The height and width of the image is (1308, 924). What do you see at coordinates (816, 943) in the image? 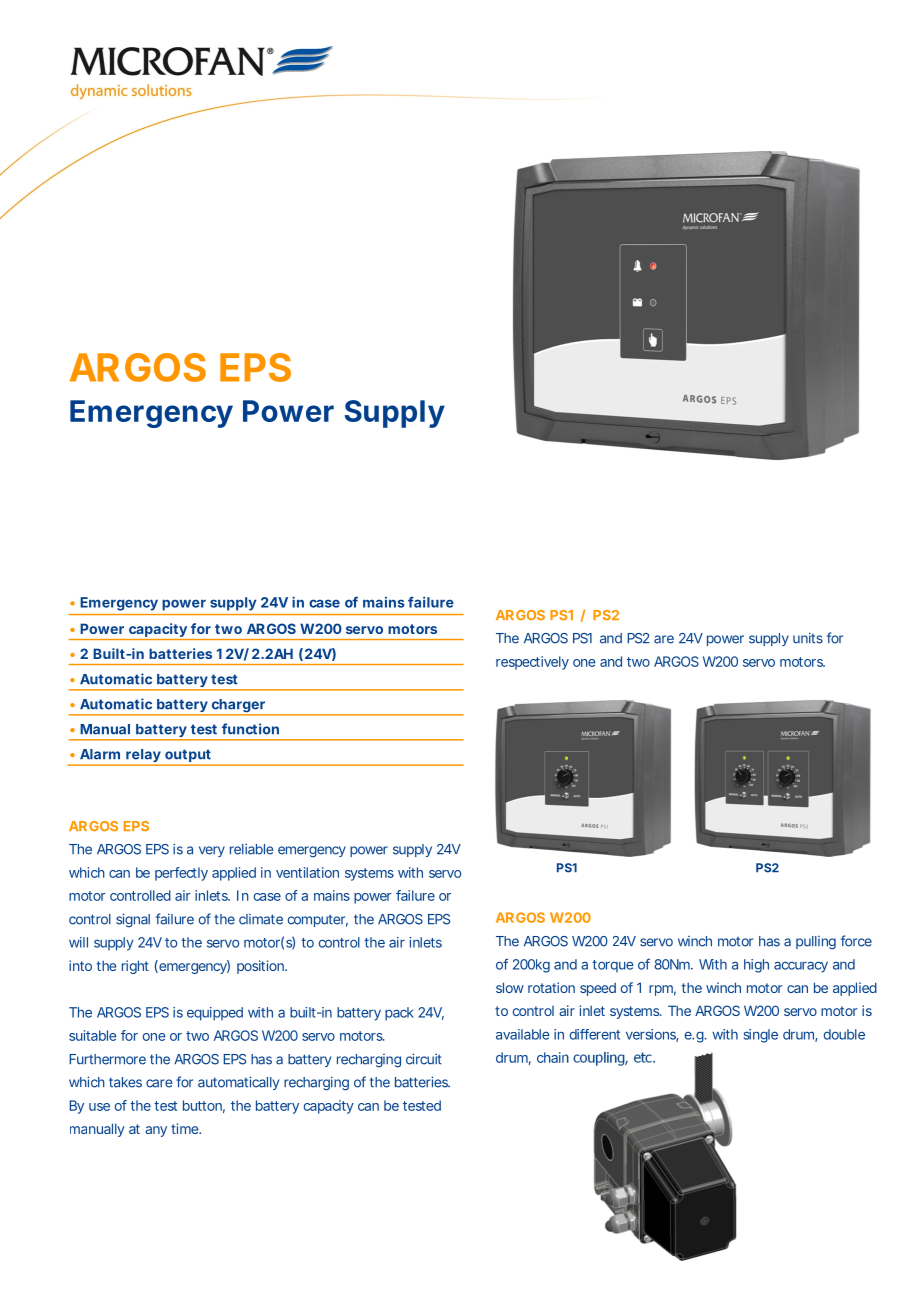
I see `pulling` at bounding box center [816, 943].
